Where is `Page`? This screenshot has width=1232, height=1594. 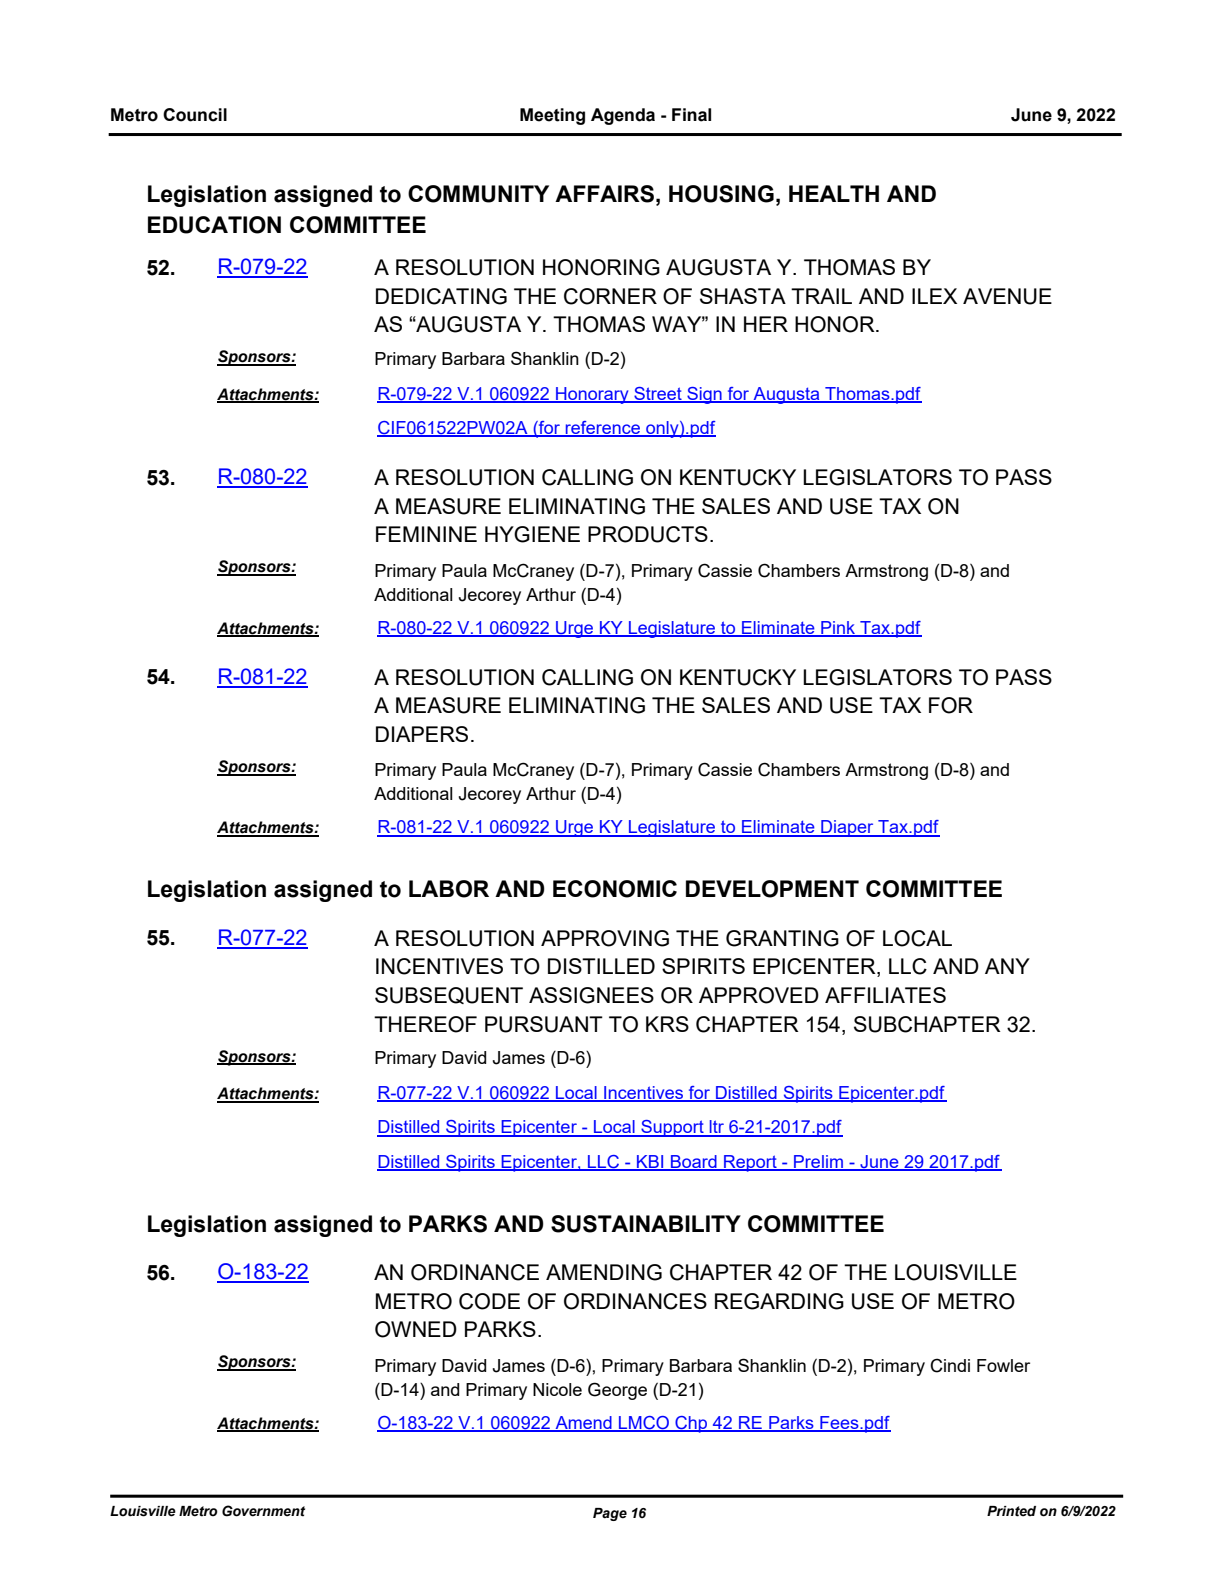
Page is located at coordinates (610, 1514).
